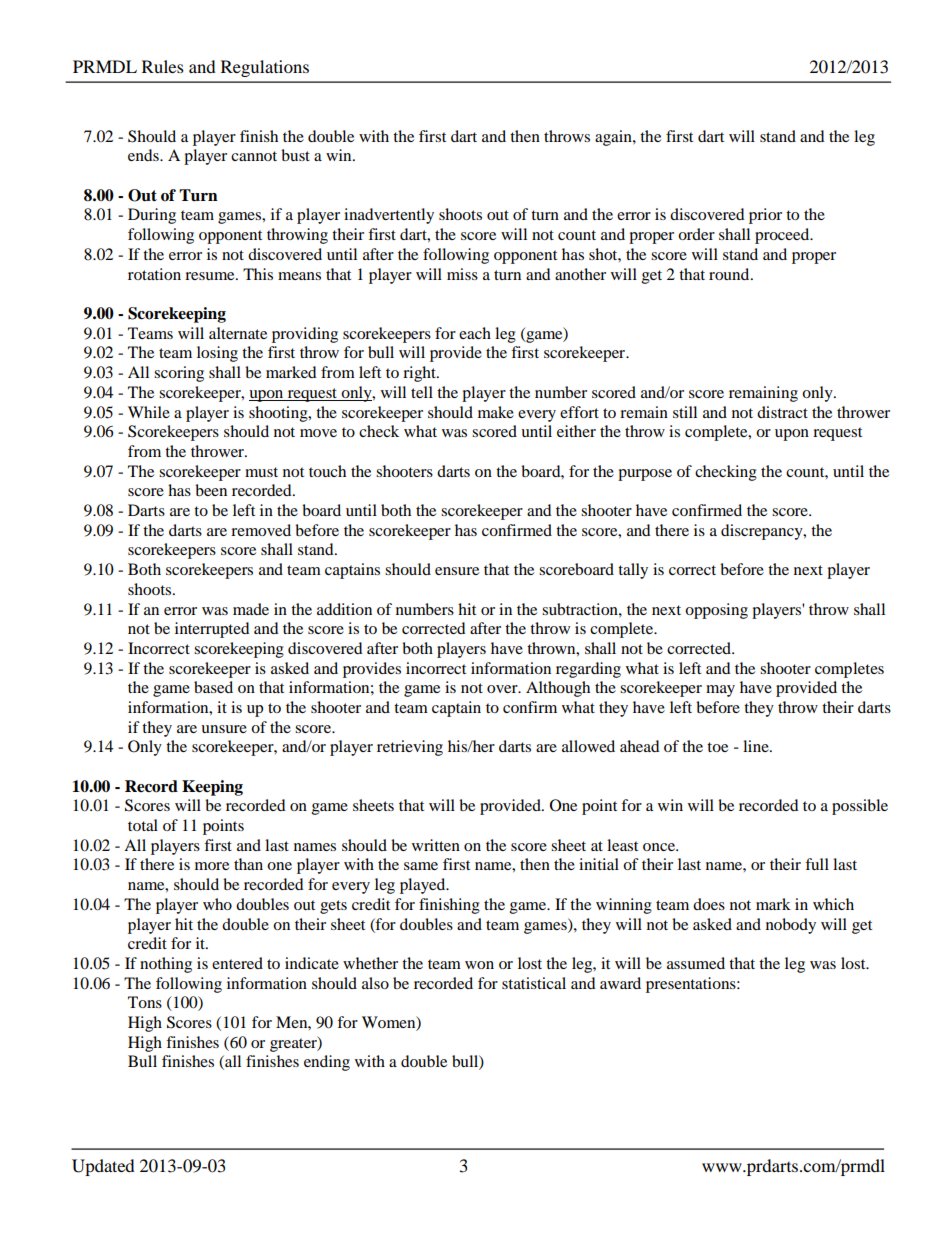 This image has width=952, height=1233. Describe the element at coordinates (475, 333) in the image. I see `each` at that location.
